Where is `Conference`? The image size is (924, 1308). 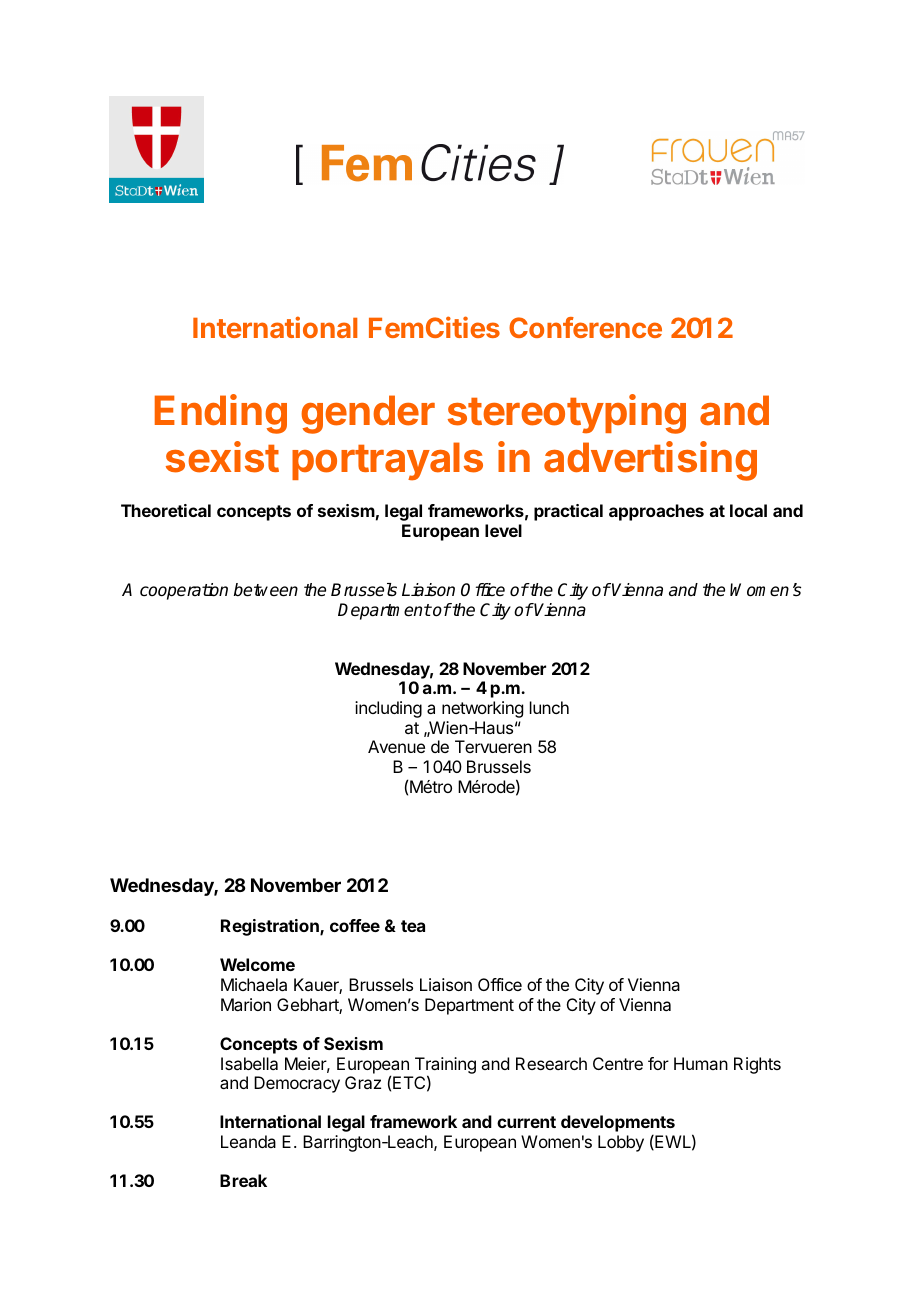 Conference is located at coordinates (585, 327).
